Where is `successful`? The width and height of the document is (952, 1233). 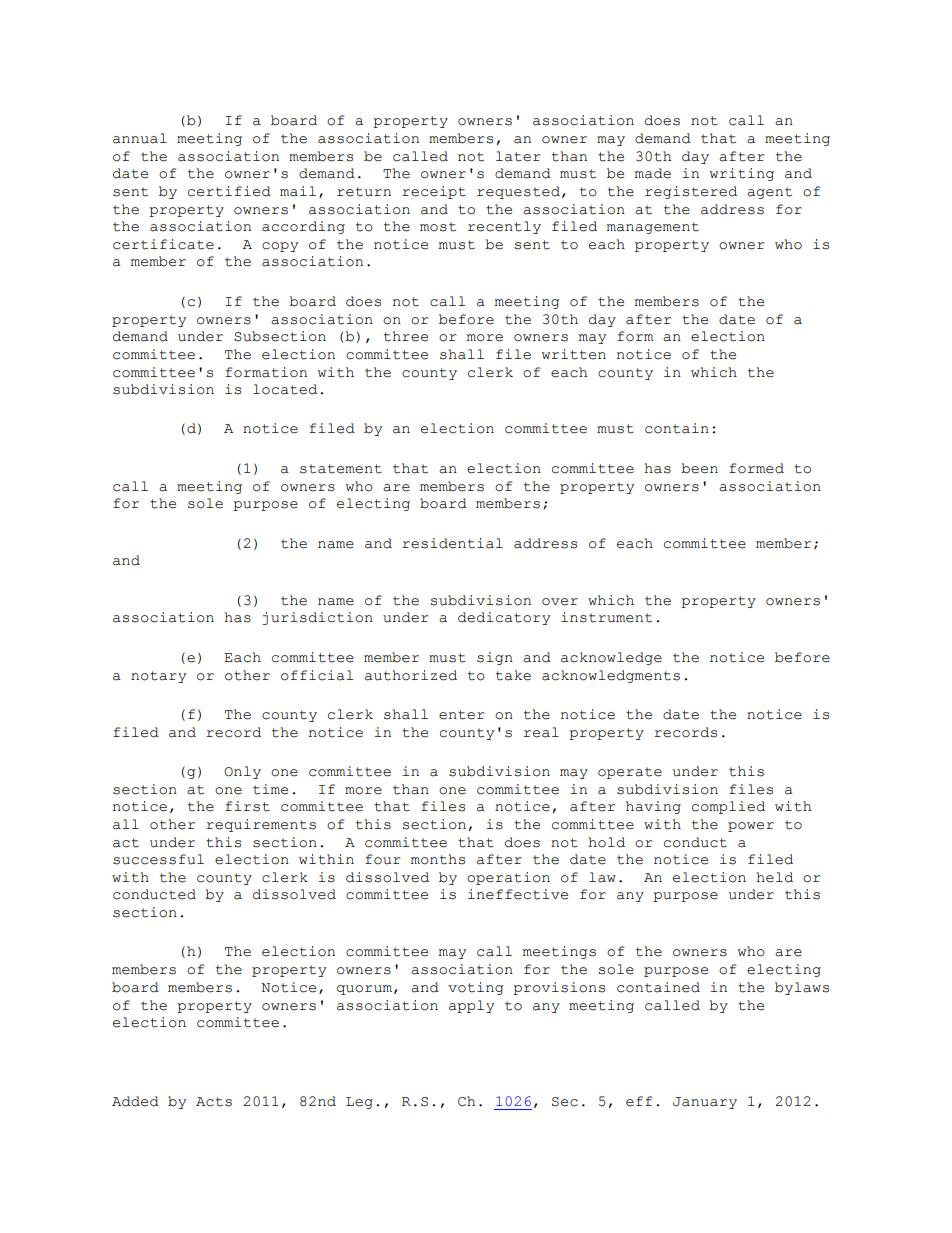 successful is located at coordinates (158, 859).
